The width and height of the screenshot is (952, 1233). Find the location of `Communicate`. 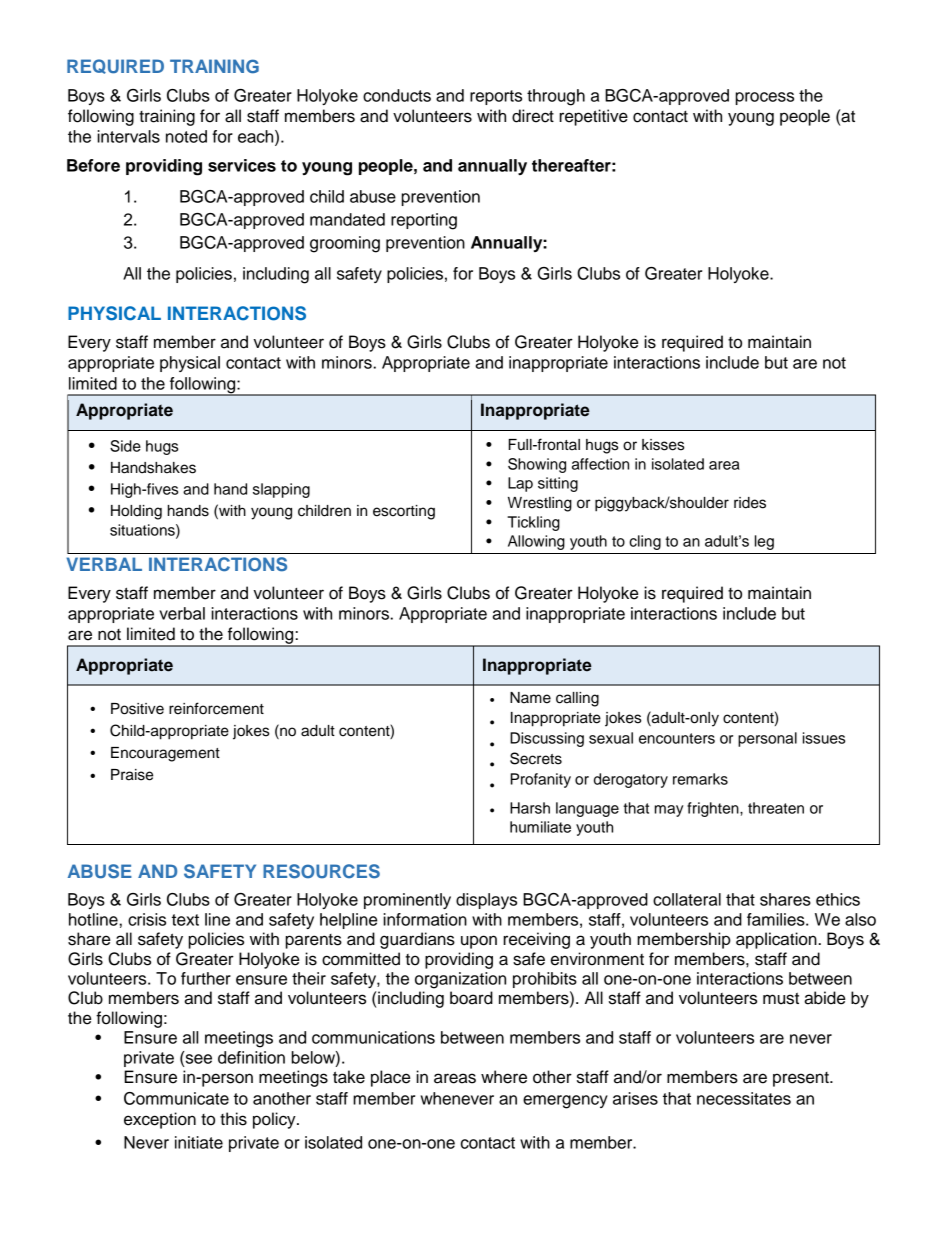

Communicate is located at coordinates (176, 1098).
